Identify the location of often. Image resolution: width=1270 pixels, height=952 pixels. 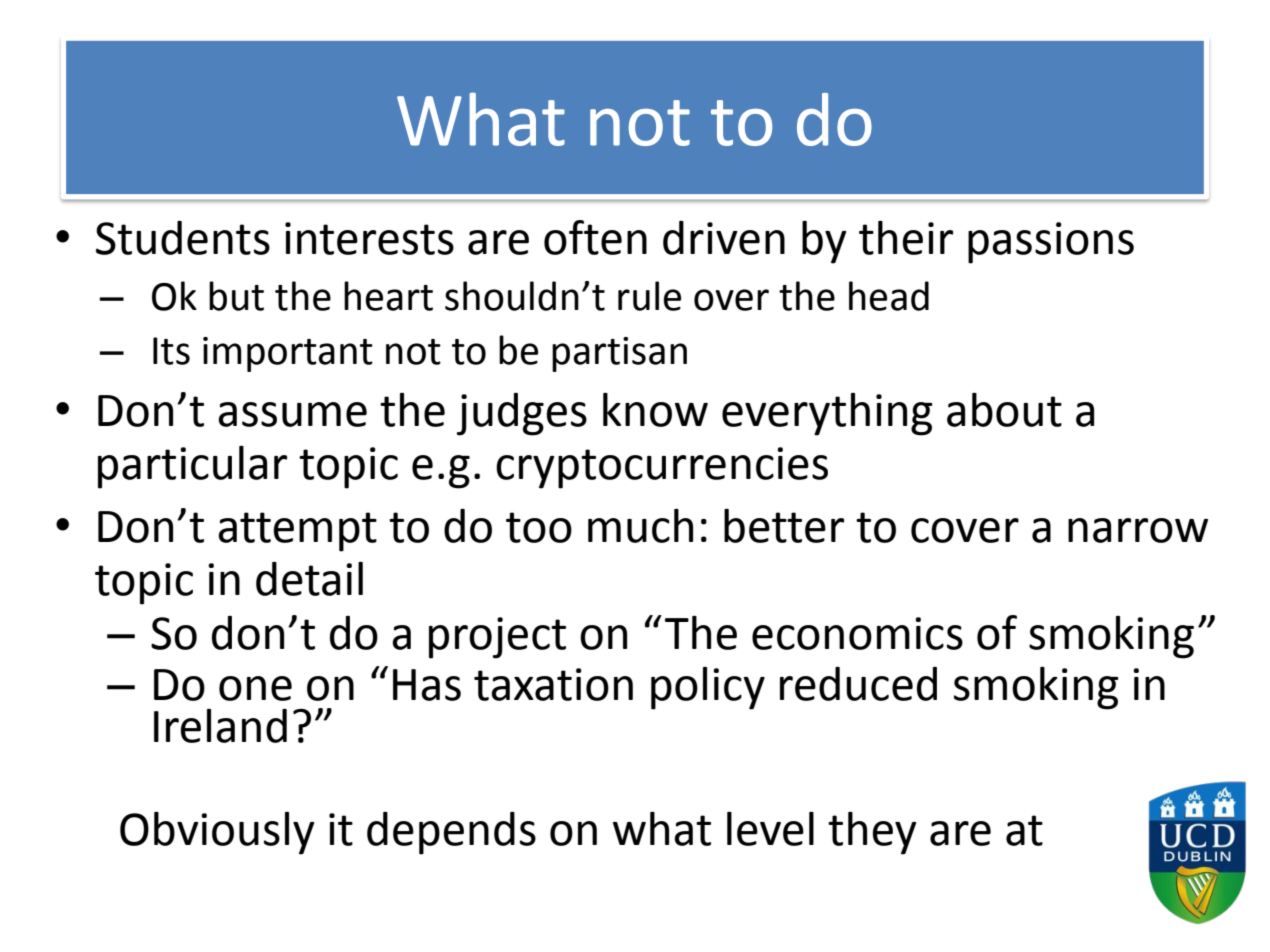
(595, 237).
